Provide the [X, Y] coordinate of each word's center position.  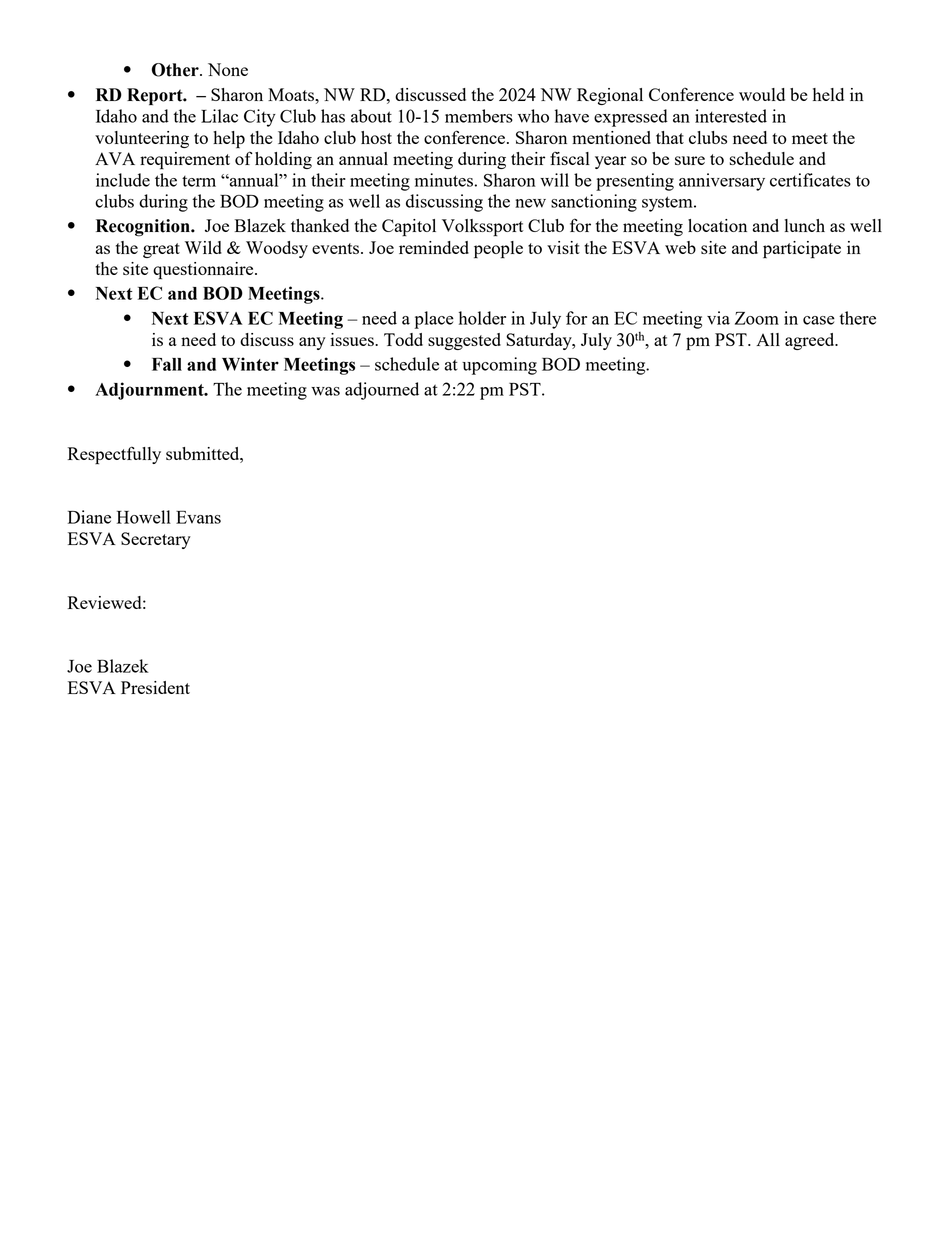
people [498, 250]
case [819, 320]
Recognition [144, 228]
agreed [811, 341]
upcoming [499, 366]
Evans [198, 517]
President [155, 687]
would [762, 94]
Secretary [156, 540]
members [479, 116]
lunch [805, 225]
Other [176, 70]
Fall [167, 364]
